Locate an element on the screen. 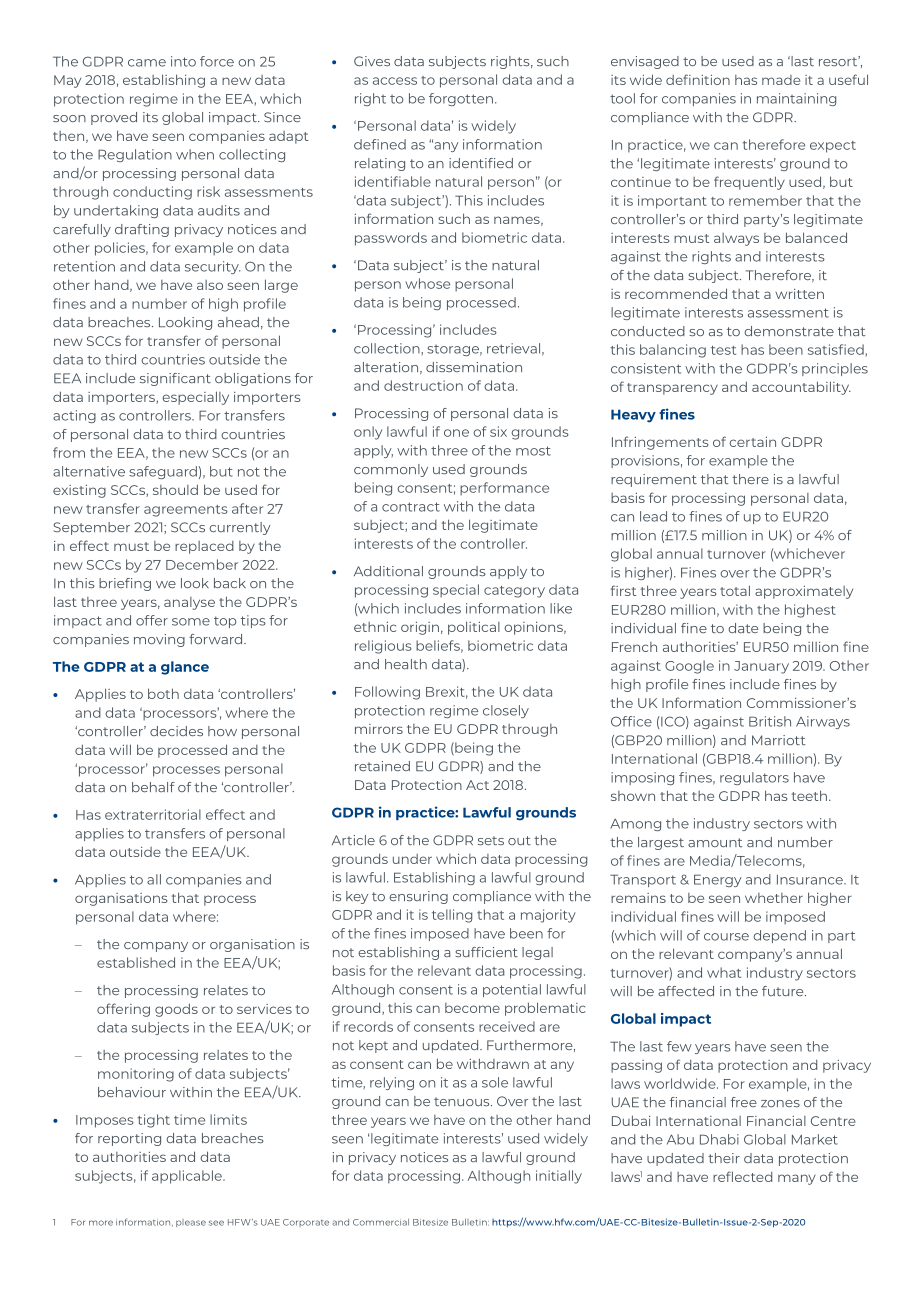 This screenshot has width=924, height=1308. made is located at coordinates (781, 80).
